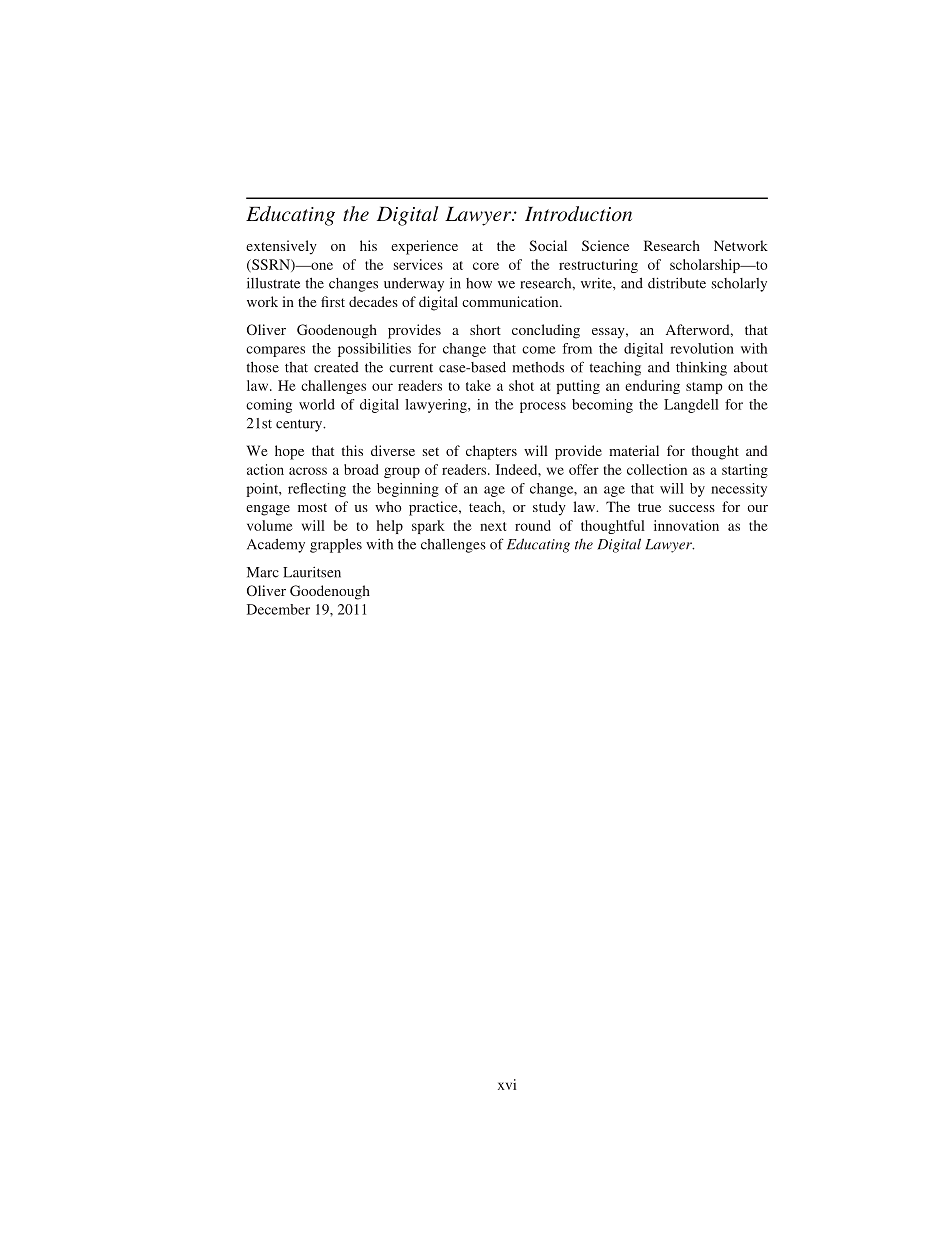 This image has height=1233, width=952. What do you see at coordinates (278, 609) in the image?
I see `December` at bounding box center [278, 609].
